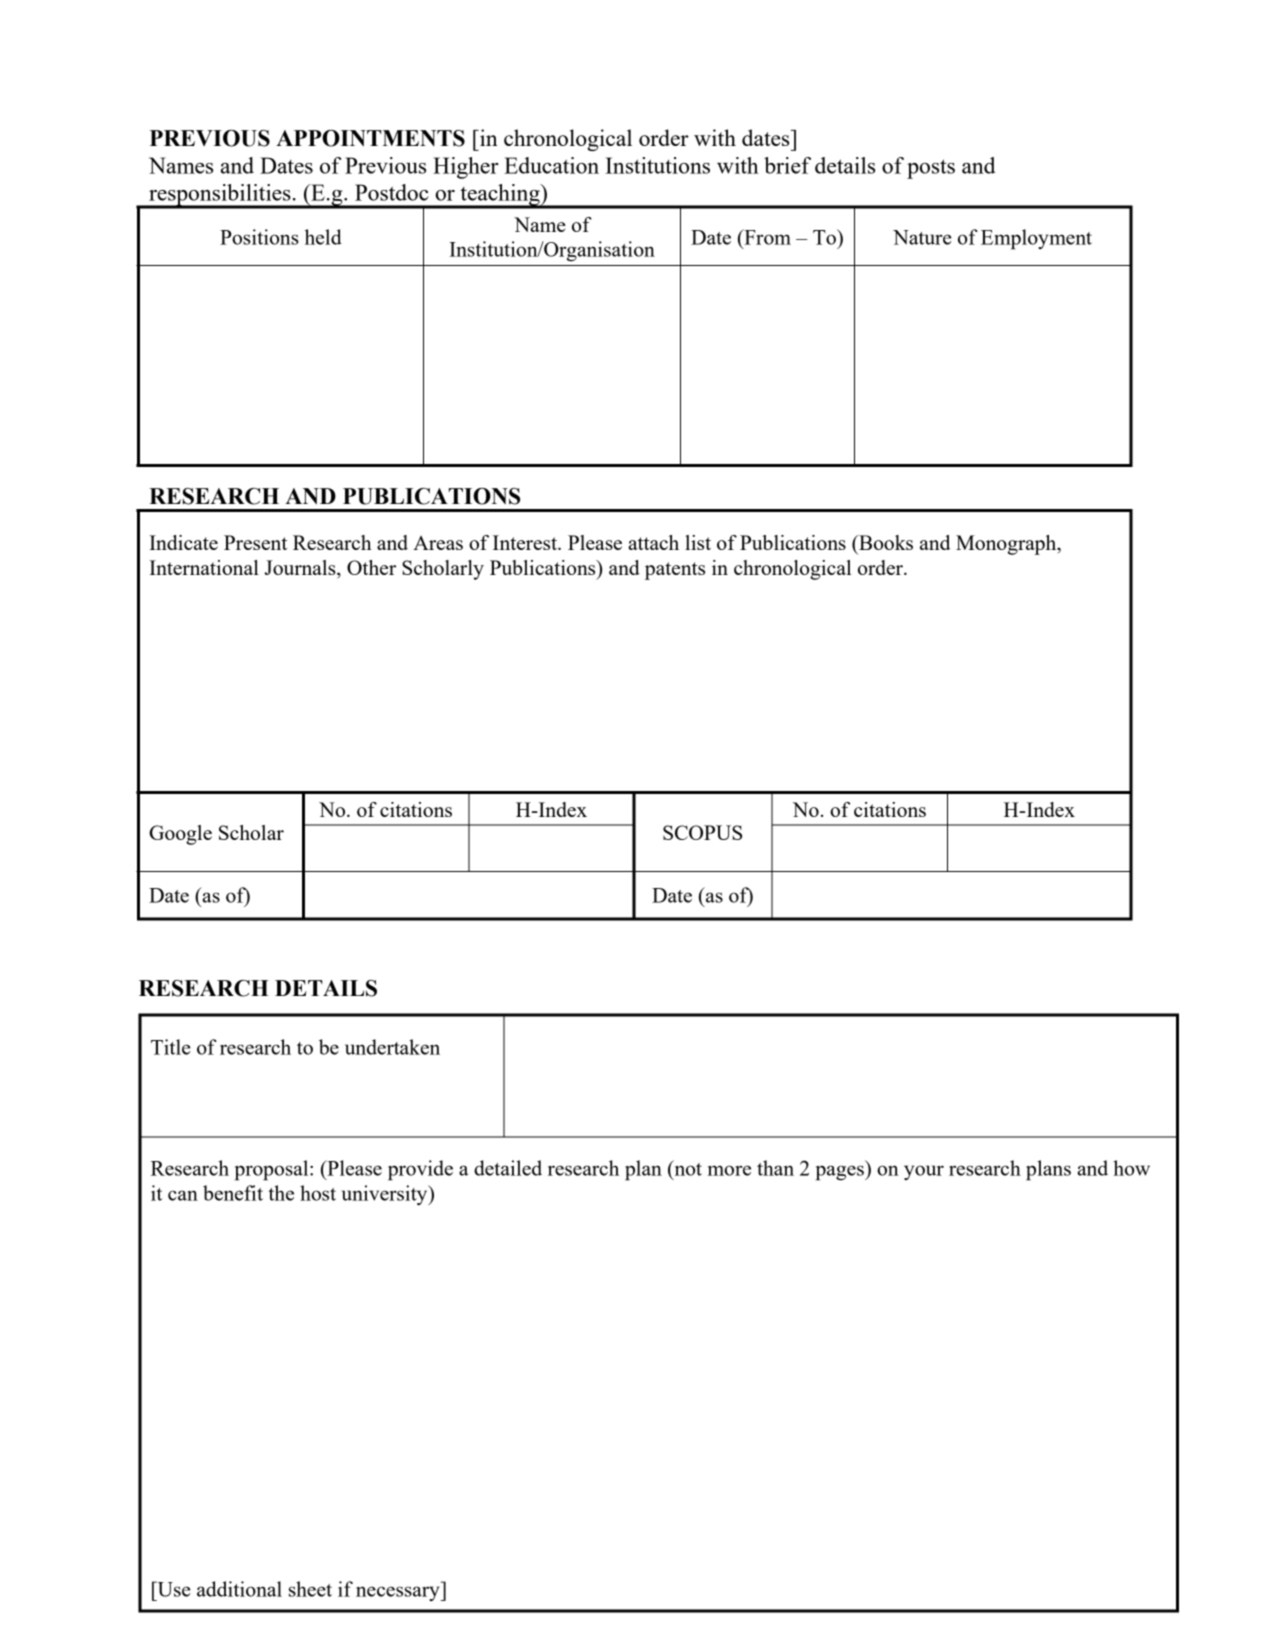 The width and height of the screenshot is (1274, 1648). What do you see at coordinates (702, 832) in the screenshot?
I see `SCOPUS` at bounding box center [702, 832].
